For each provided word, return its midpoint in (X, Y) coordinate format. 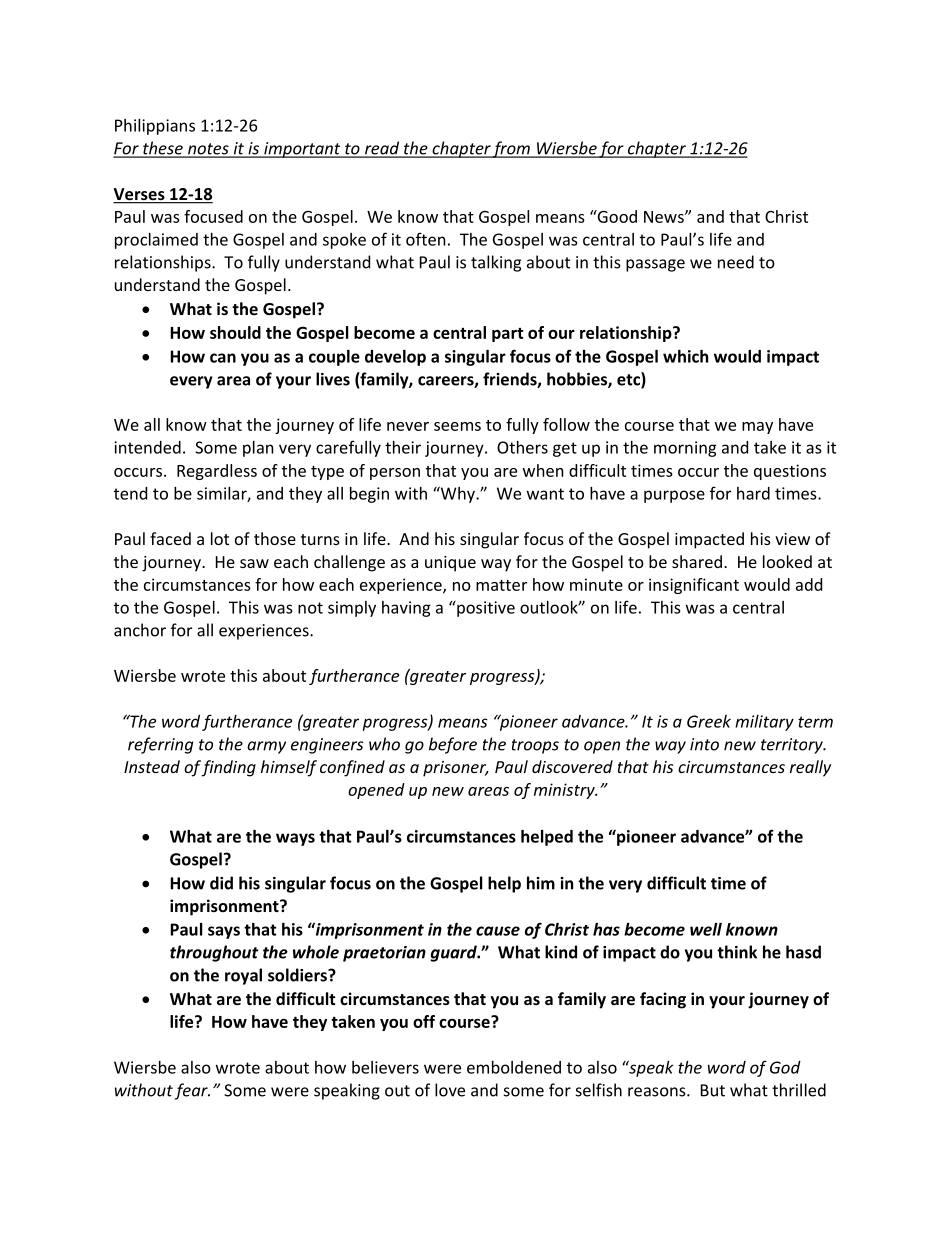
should (235, 332)
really (810, 768)
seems (457, 426)
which (685, 356)
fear (192, 1091)
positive (485, 609)
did (221, 883)
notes (208, 150)
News (665, 217)
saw (254, 563)
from (511, 149)
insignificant (694, 586)
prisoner (455, 769)
